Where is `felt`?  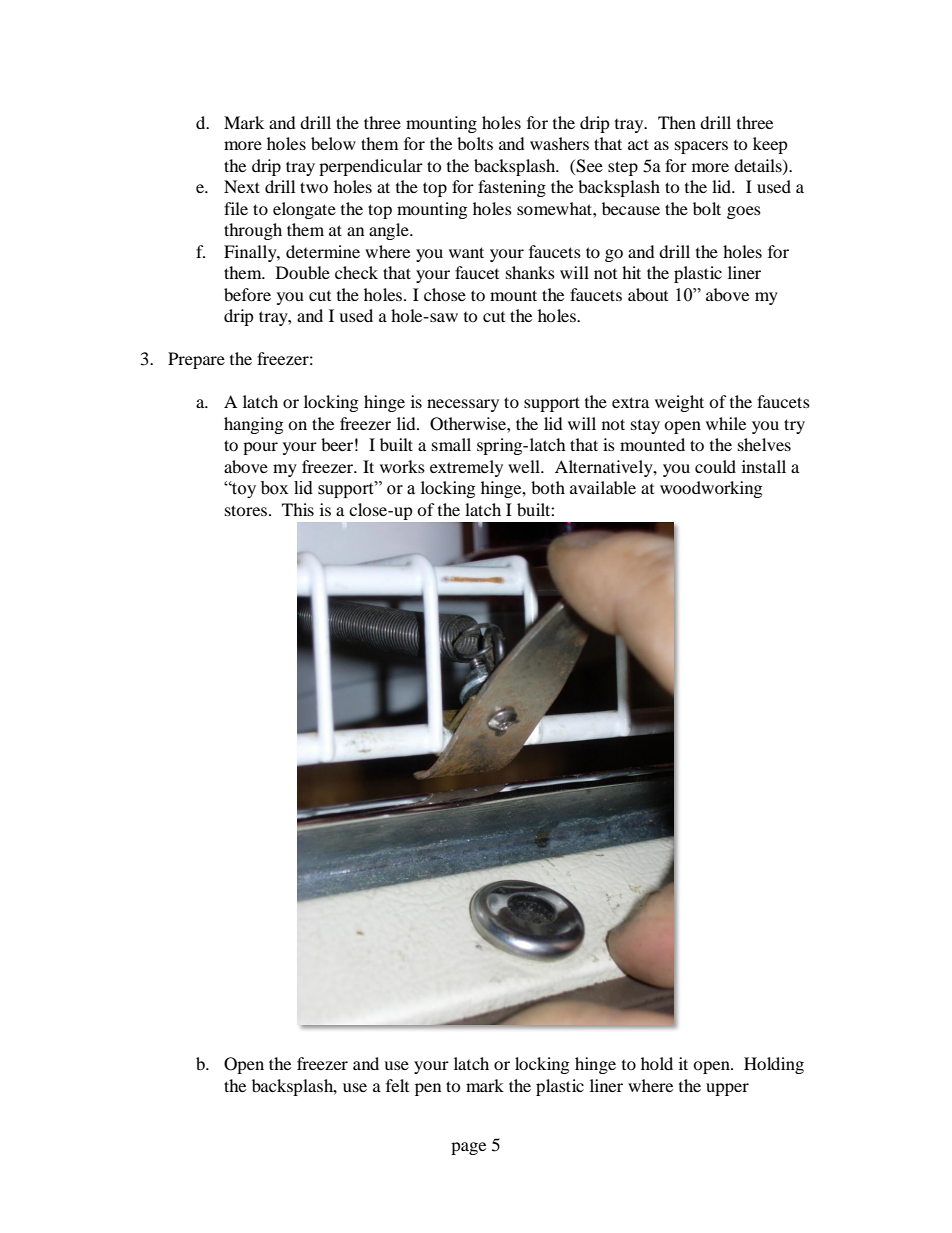
felt is located at coordinates (397, 1085).
